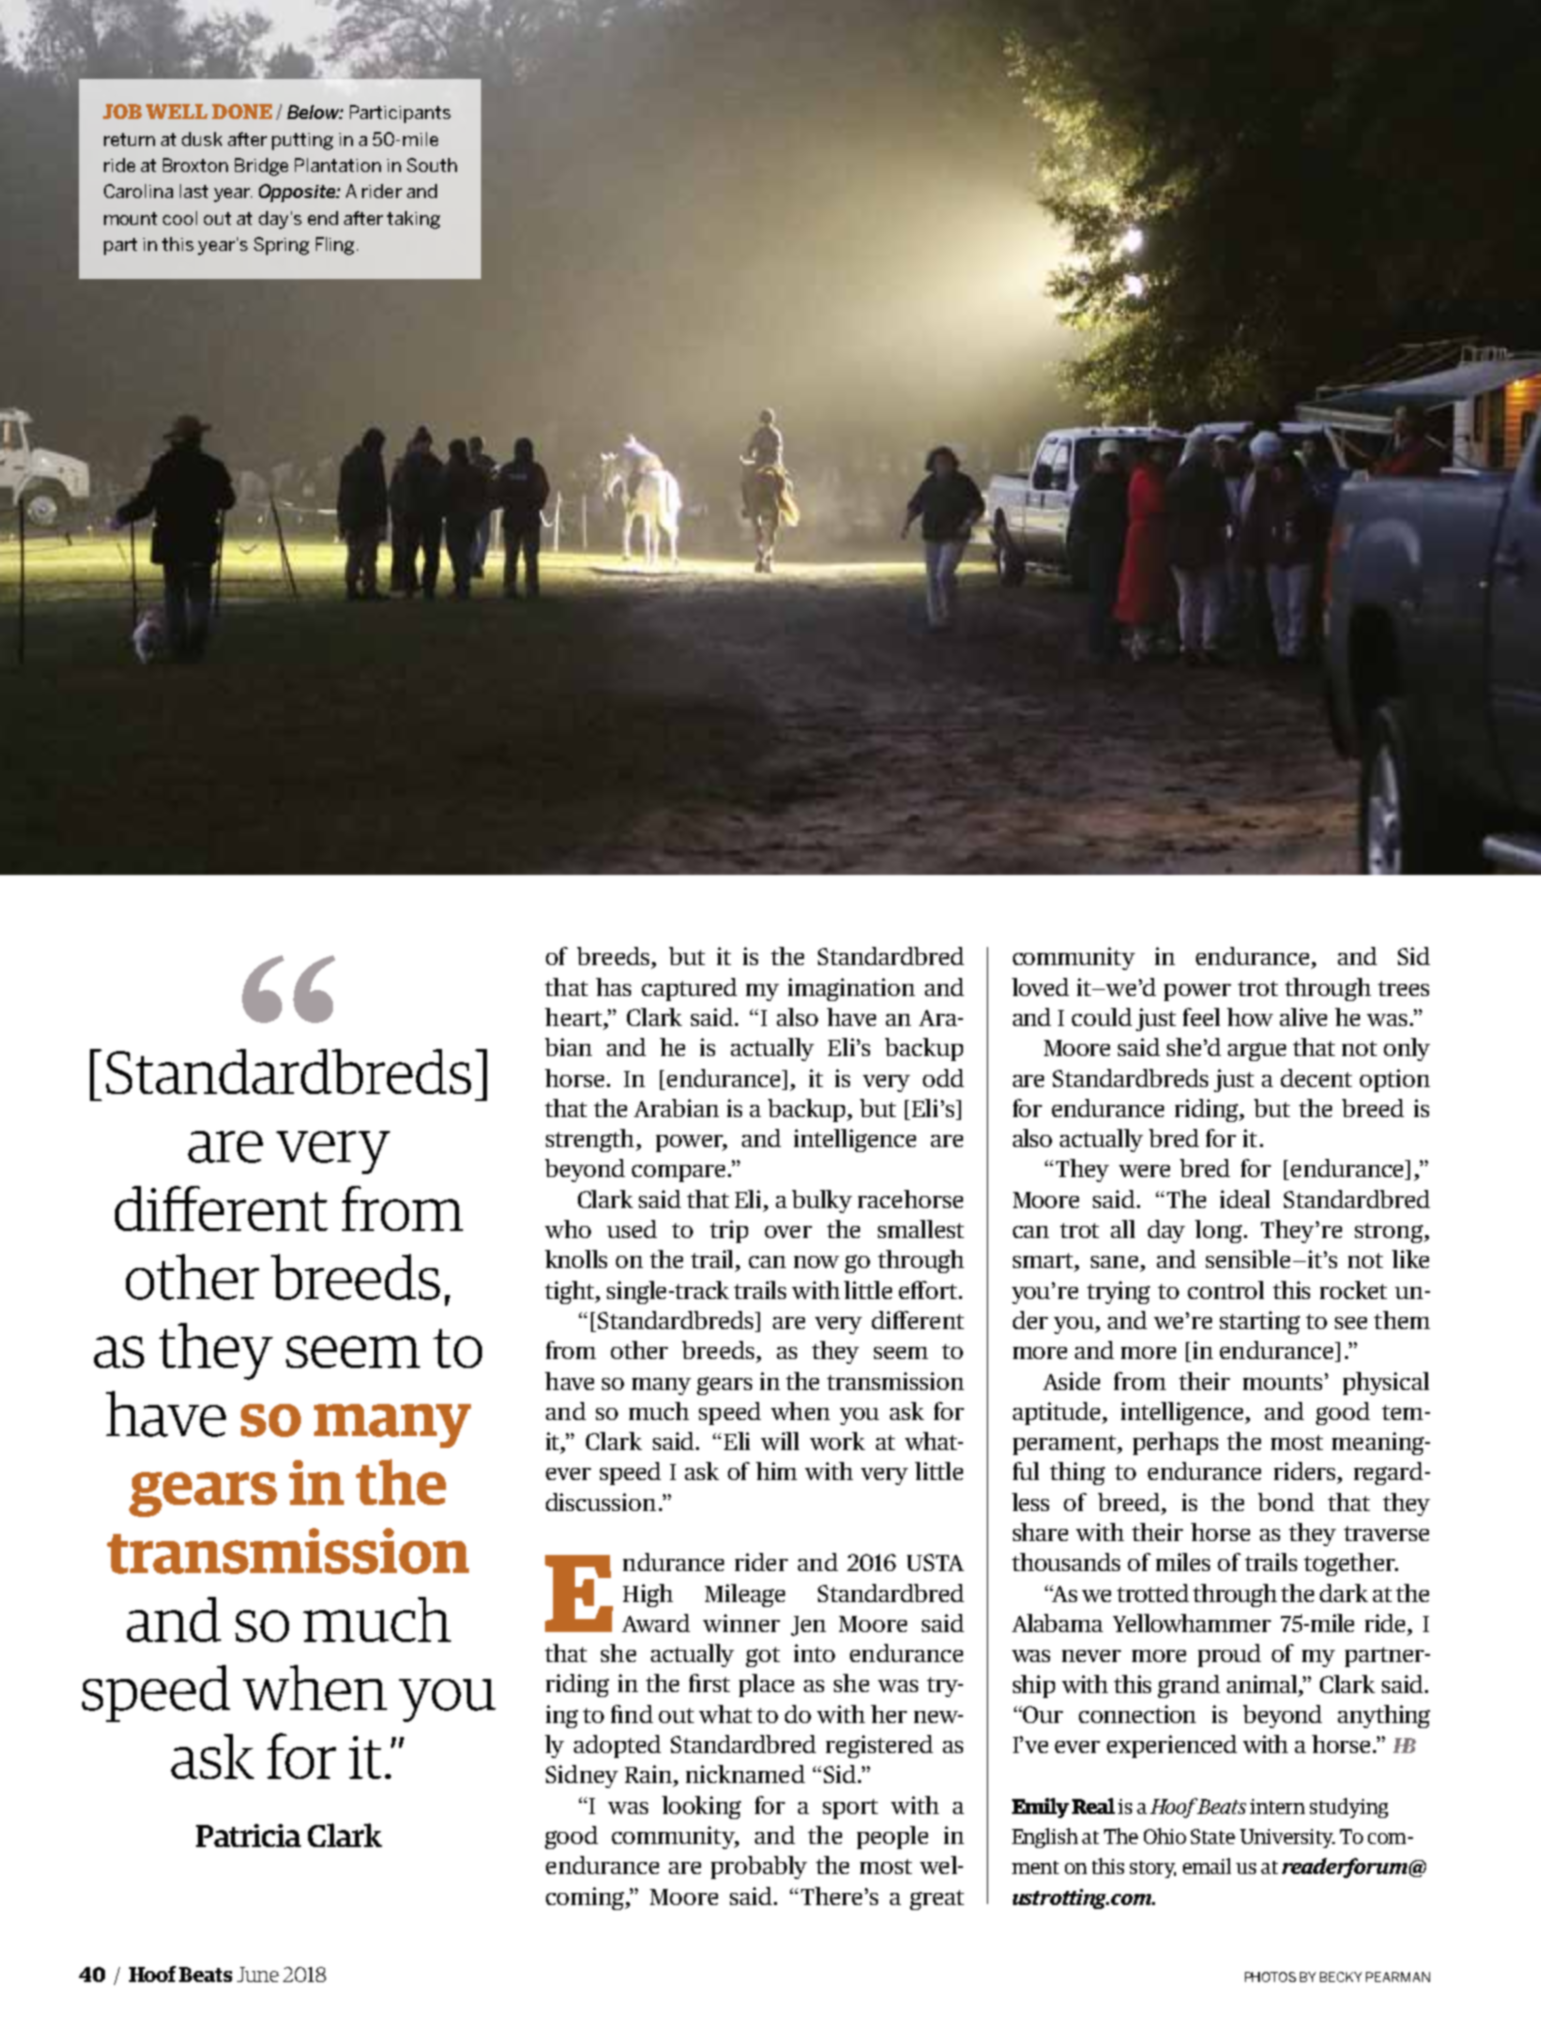 The width and height of the page is (1541, 2039). I want to click on imagination, so click(851, 989).
